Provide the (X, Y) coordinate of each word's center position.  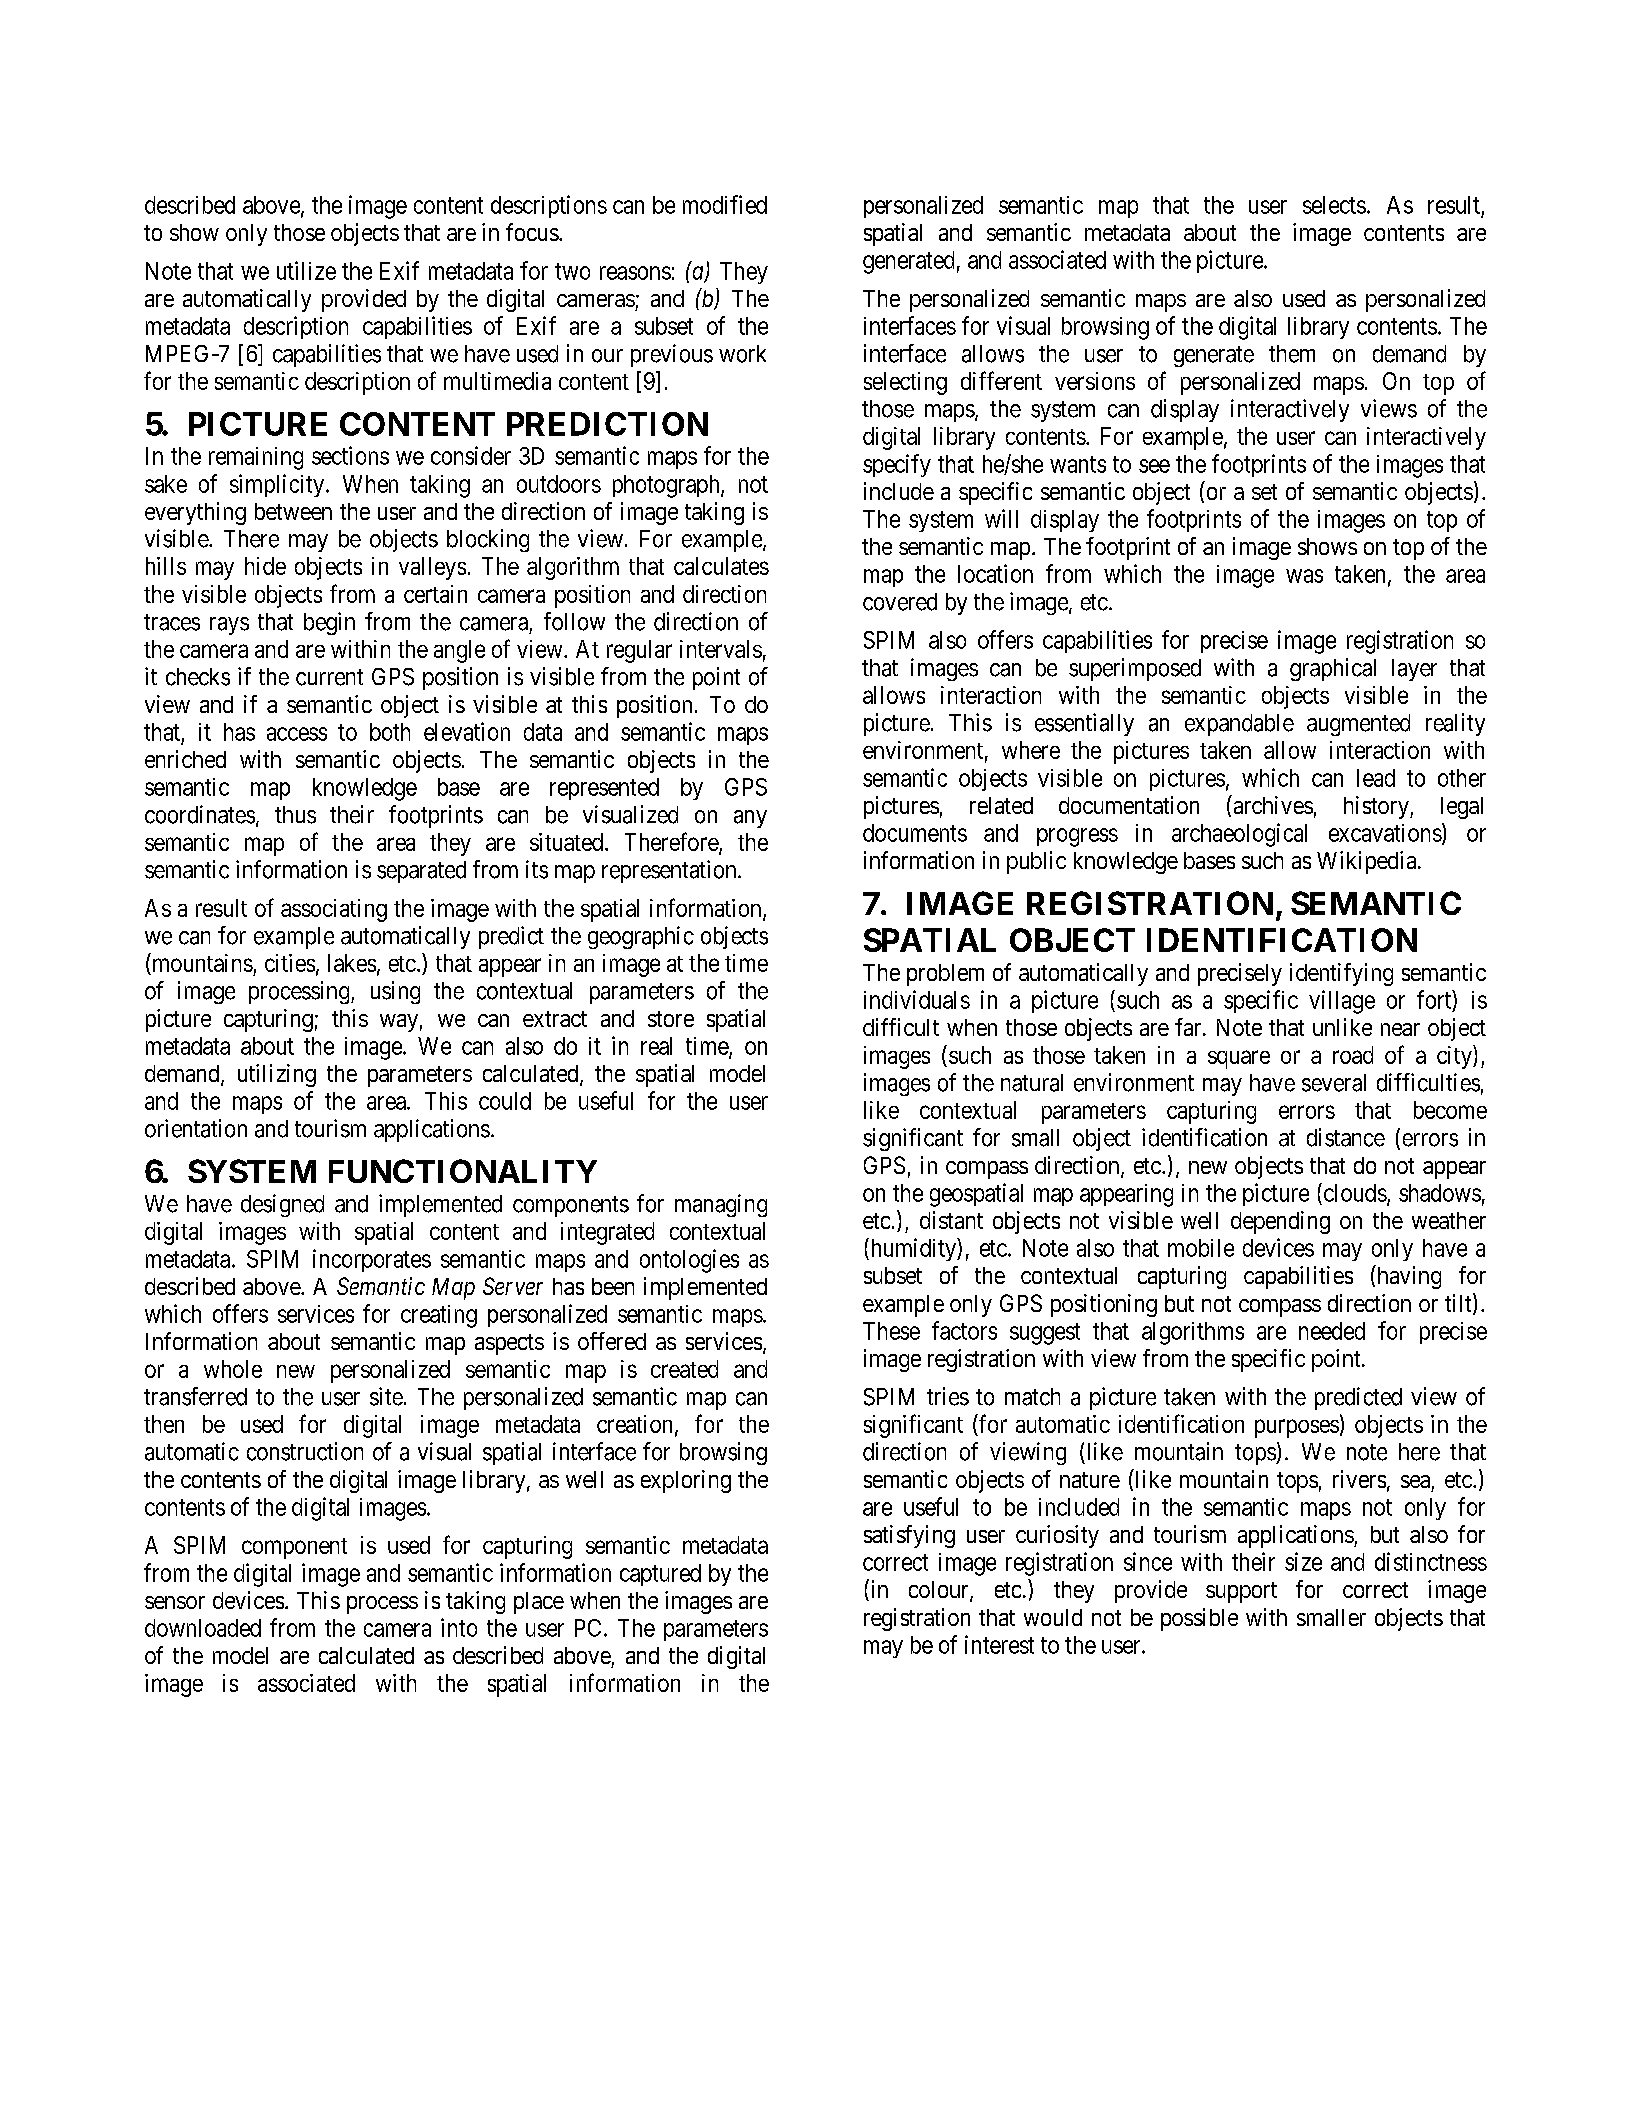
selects (1334, 205)
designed (282, 1205)
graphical (1333, 669)
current (329, 677)
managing (721, 1205)
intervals (721, 649)
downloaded (203, 1628)
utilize (306, 270)
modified (725, 204)
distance (1346, 1137)
